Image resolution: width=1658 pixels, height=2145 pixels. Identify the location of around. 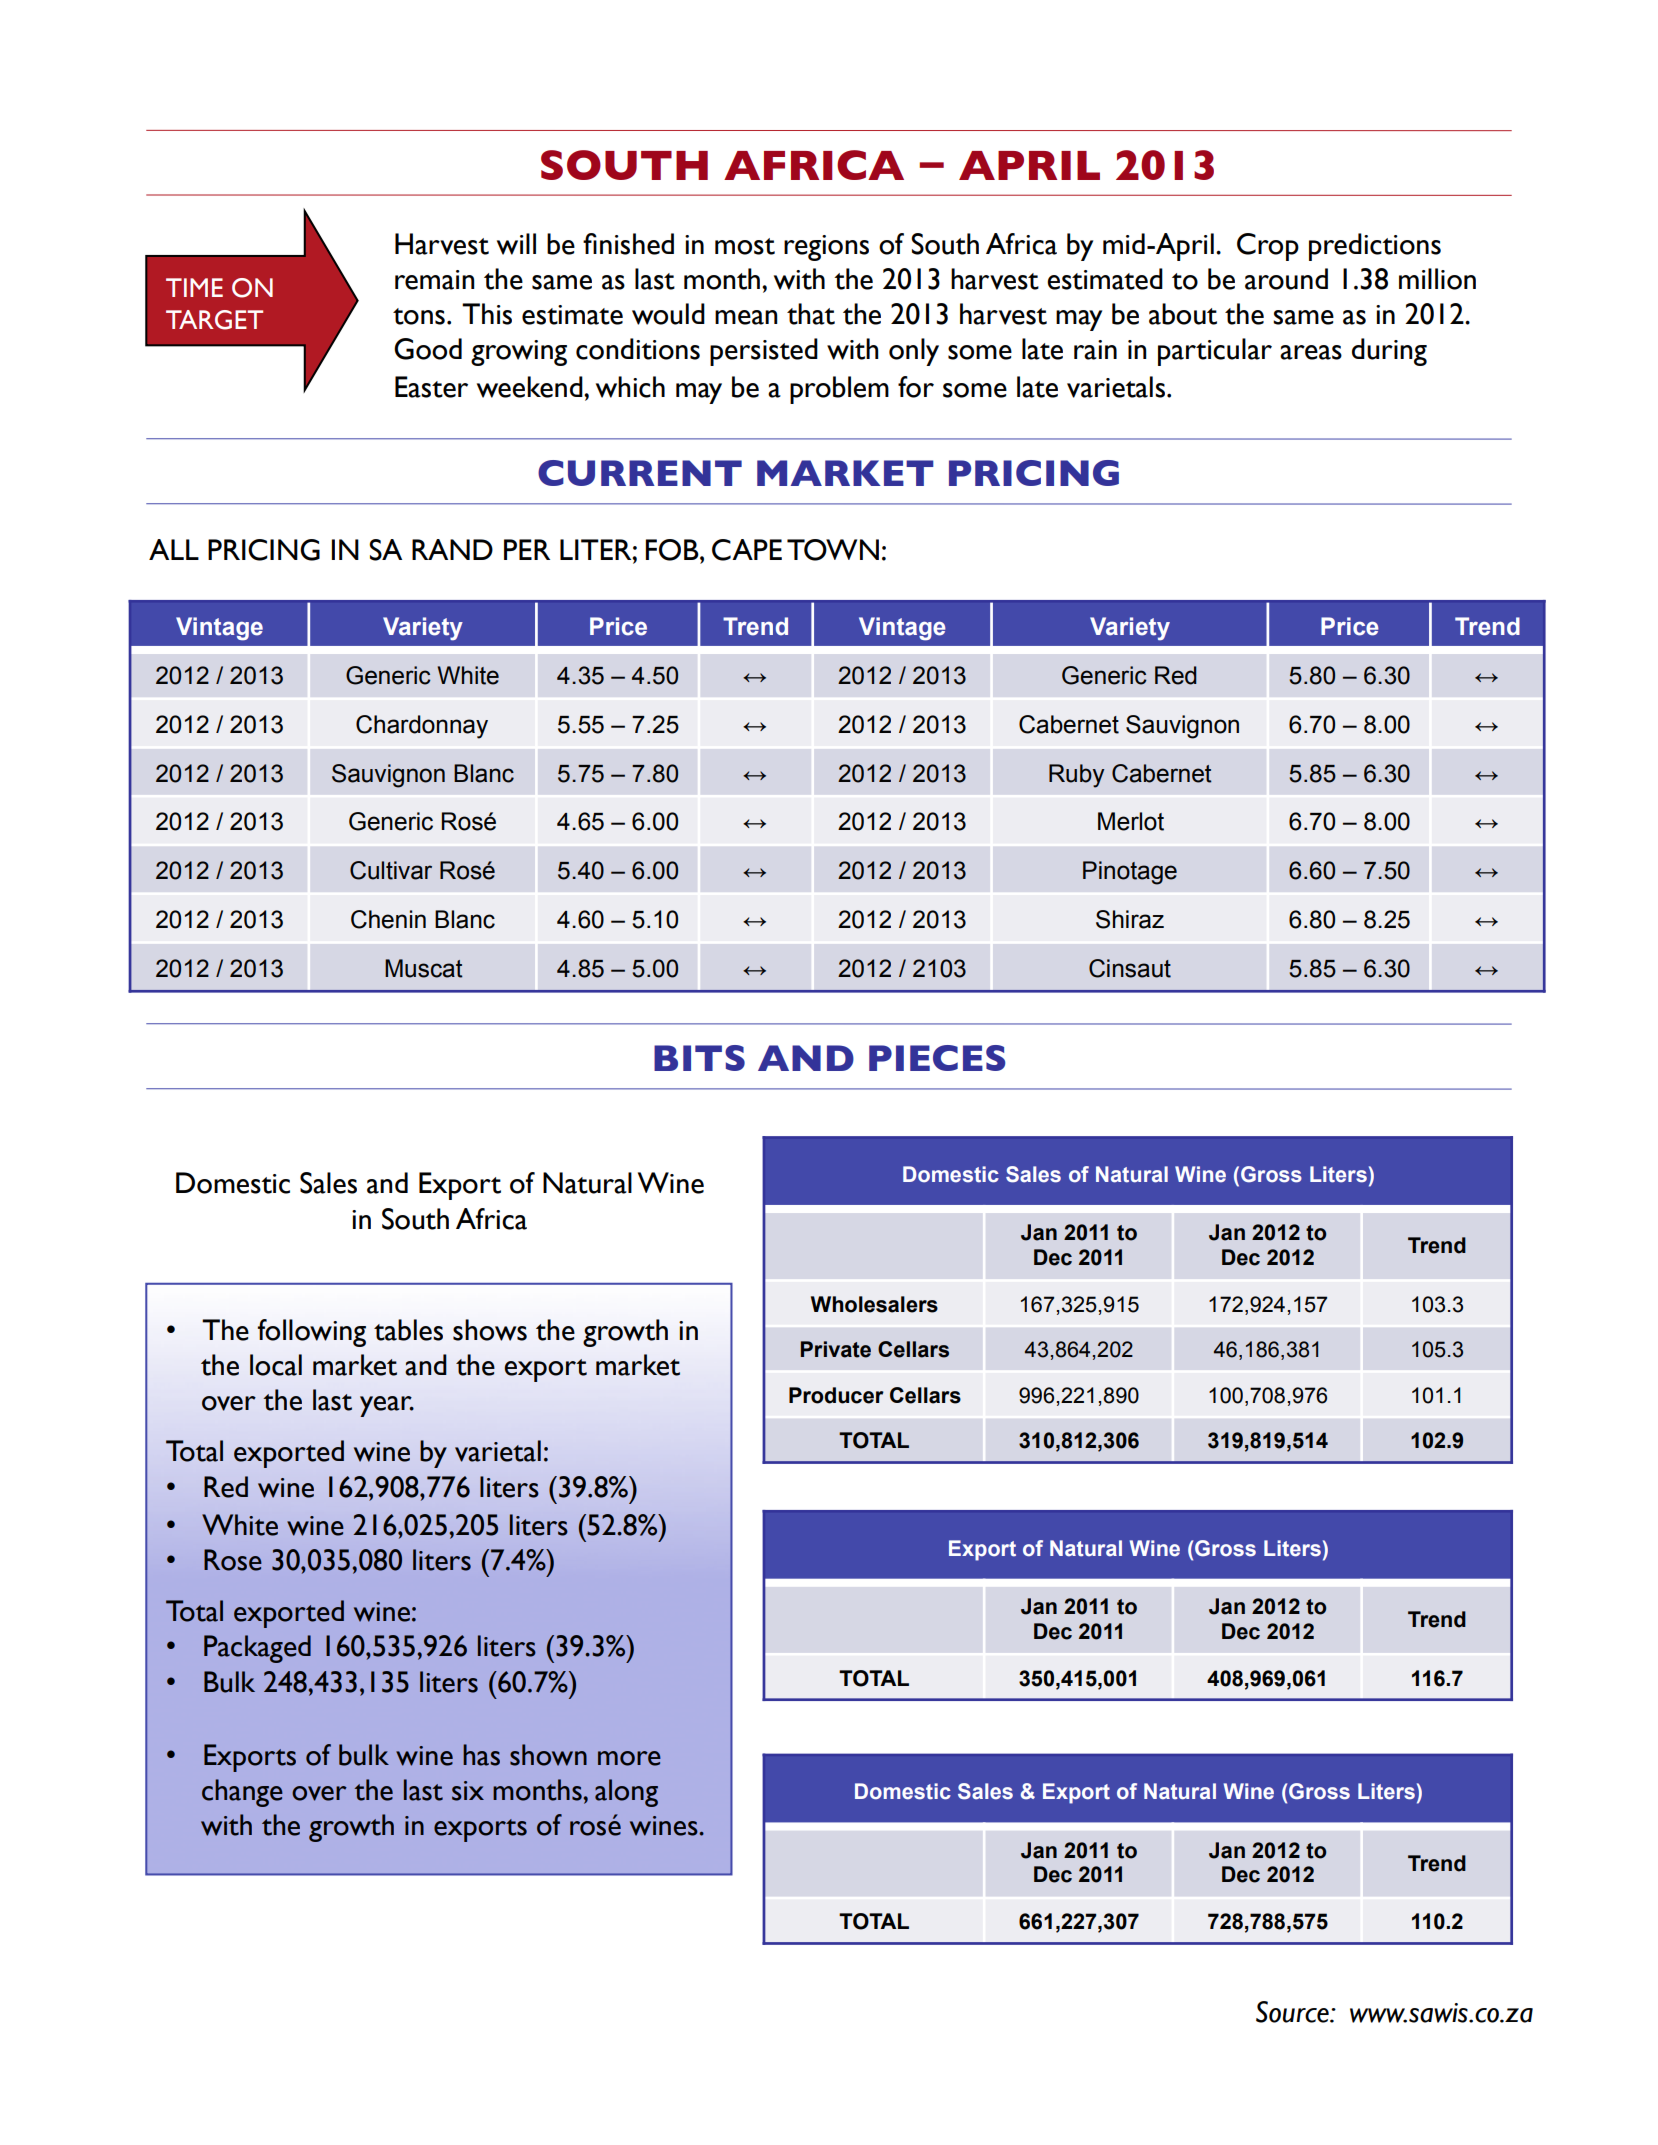
(1286, 279).
